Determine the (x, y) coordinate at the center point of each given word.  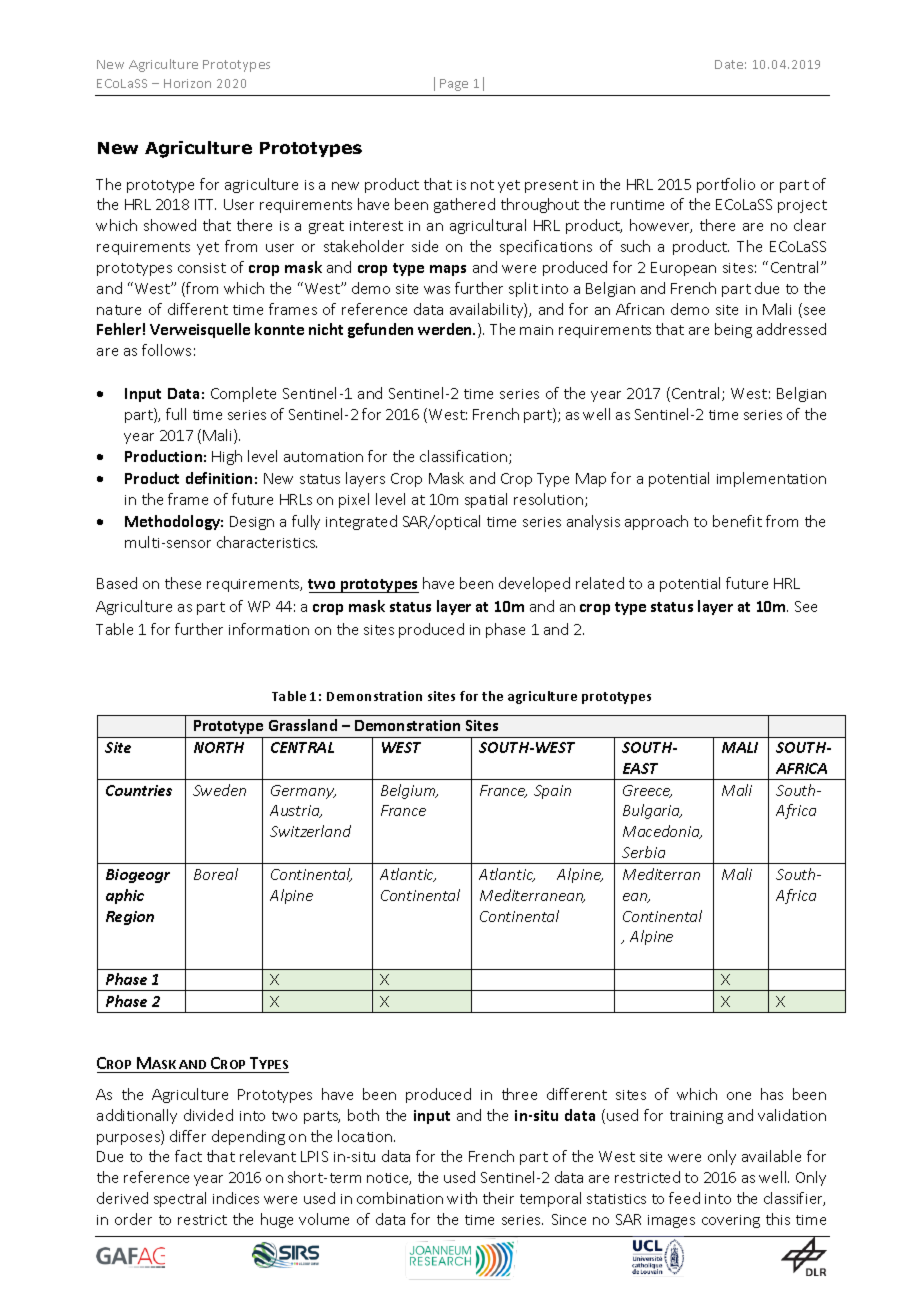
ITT (205, 204)
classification (465, 457)
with (462, 1198)
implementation (771, 479)
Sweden (219, 790)
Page (454, 85)
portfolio (726, 185)
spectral (180, 1199)
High (227, 457)
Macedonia (662, 832)
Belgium (409, 791)
